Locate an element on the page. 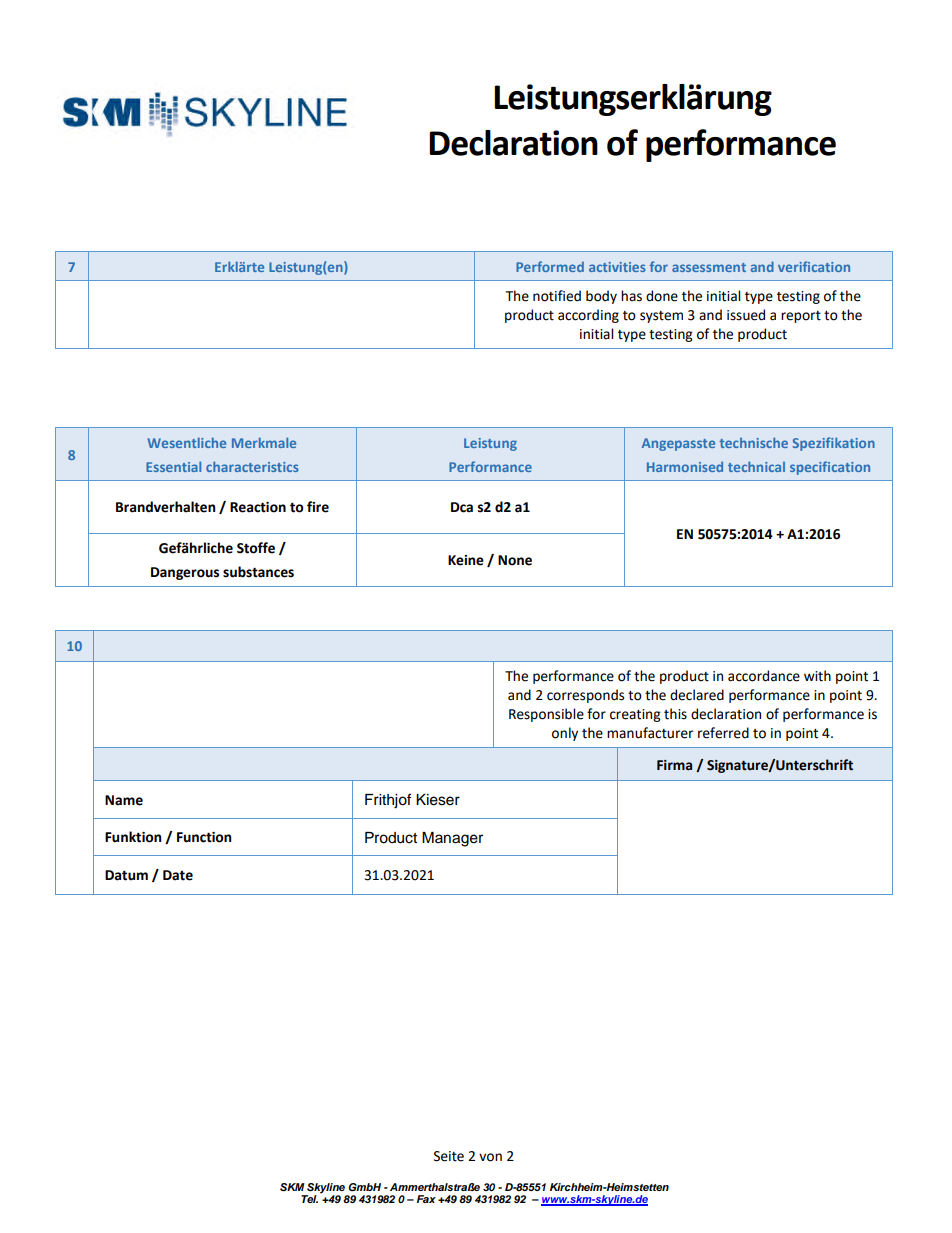 This page has width=952, height=1233. technical is located at coordinates (756, 466).
